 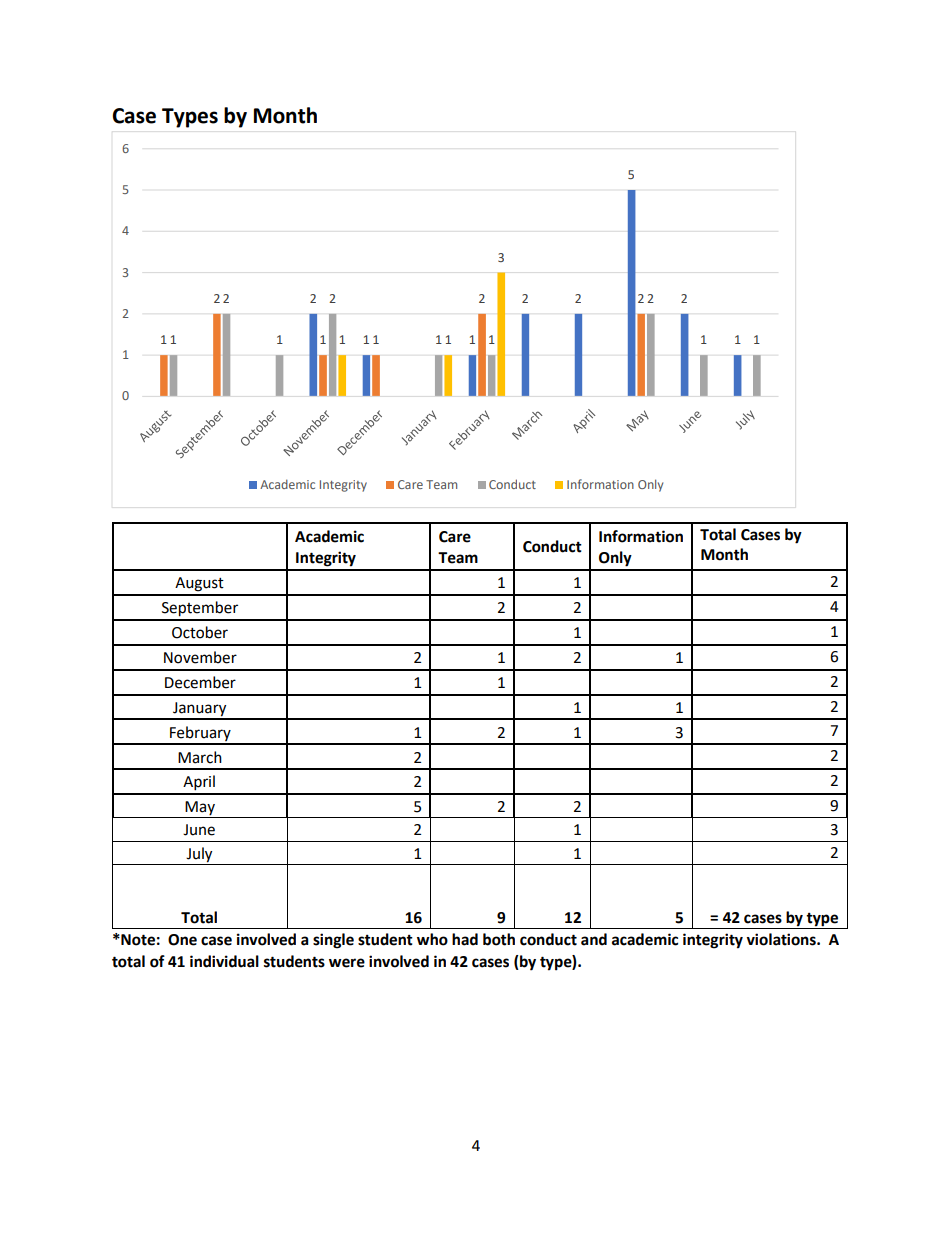 What do you see at coordinates (499, 939) in the screenshot?
I see `both` at bounding box center [499, 939].
